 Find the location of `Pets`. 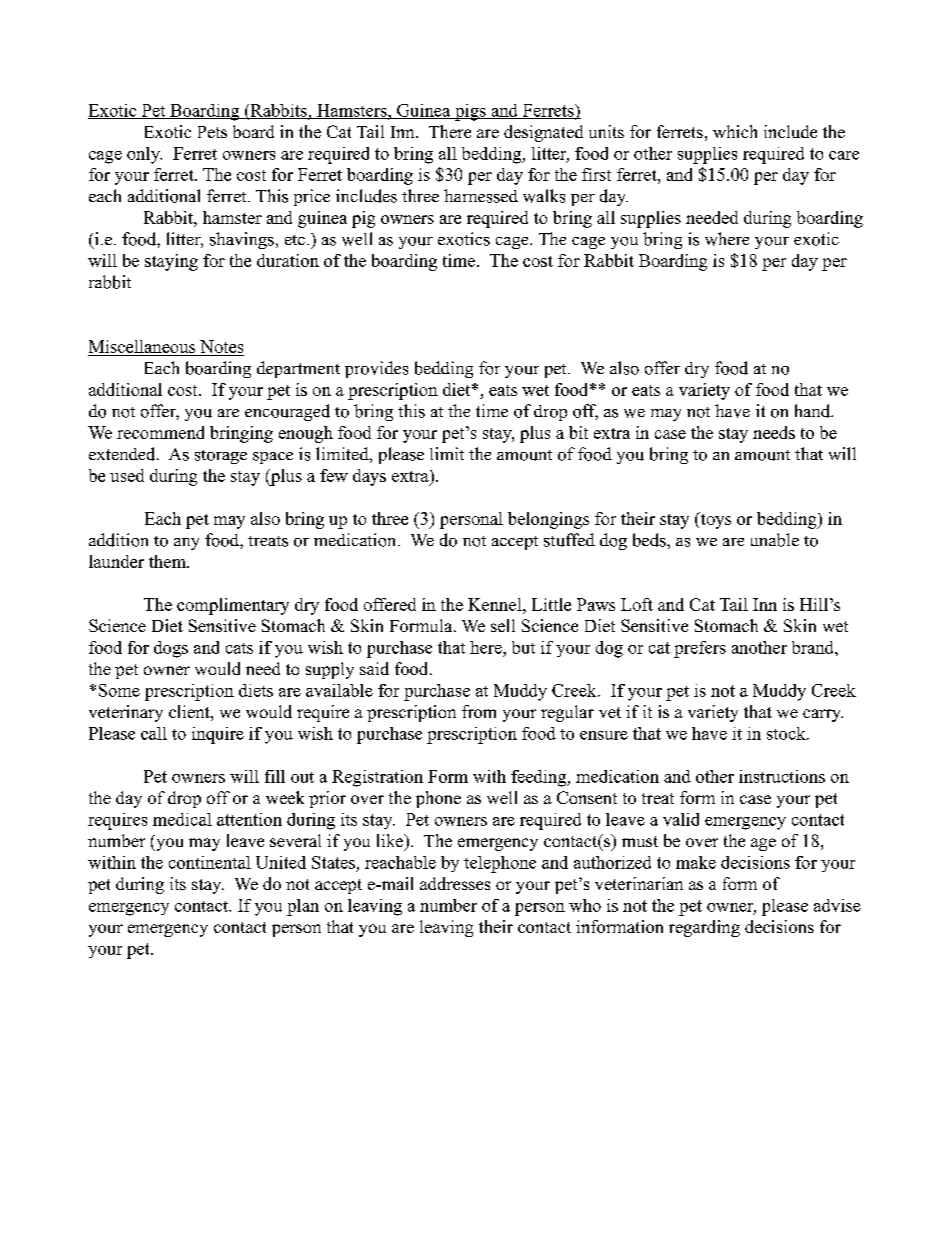

Pets is located at coordinates (212, 132).
